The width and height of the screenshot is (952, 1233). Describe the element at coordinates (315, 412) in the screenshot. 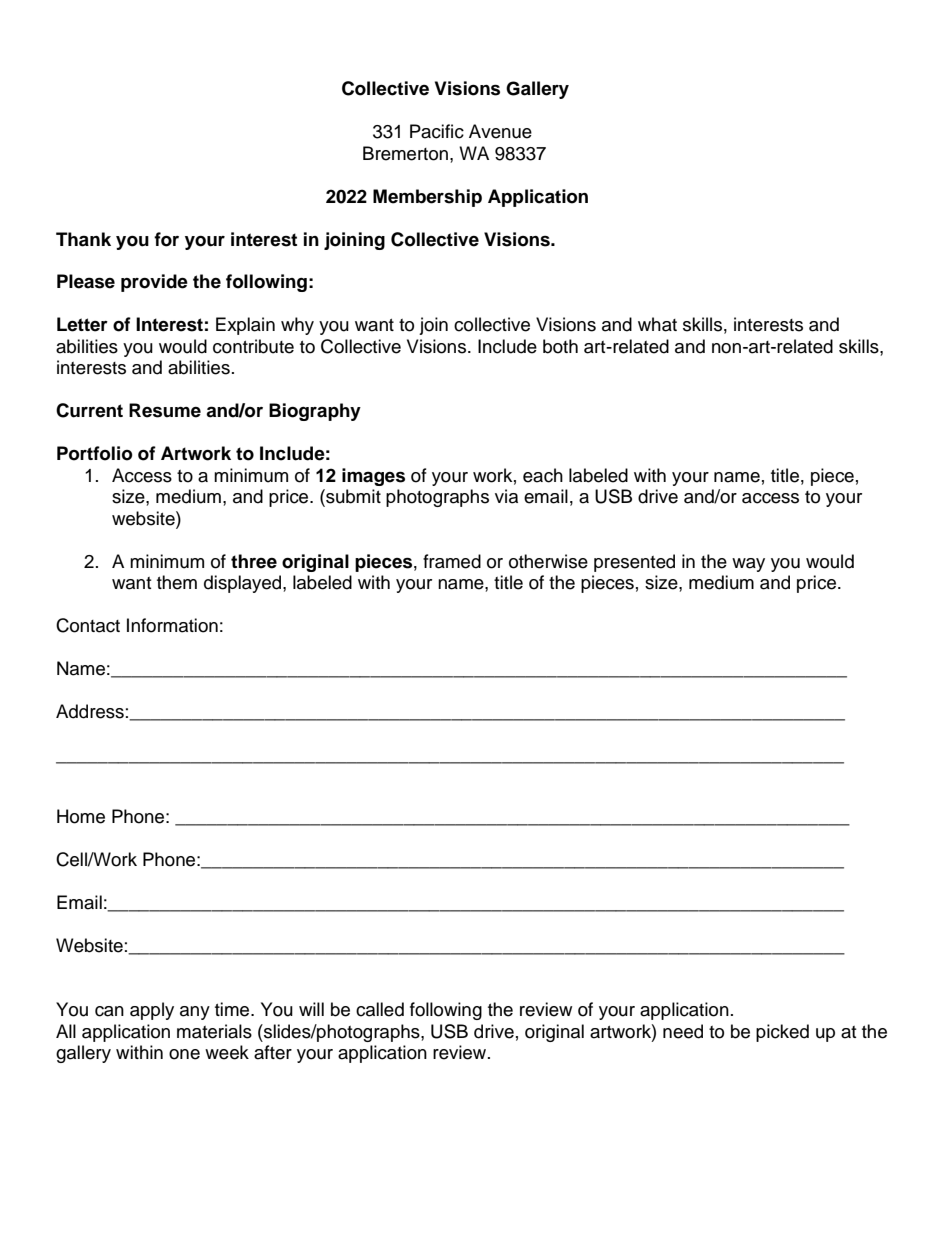

I see `Biography` at that location.
